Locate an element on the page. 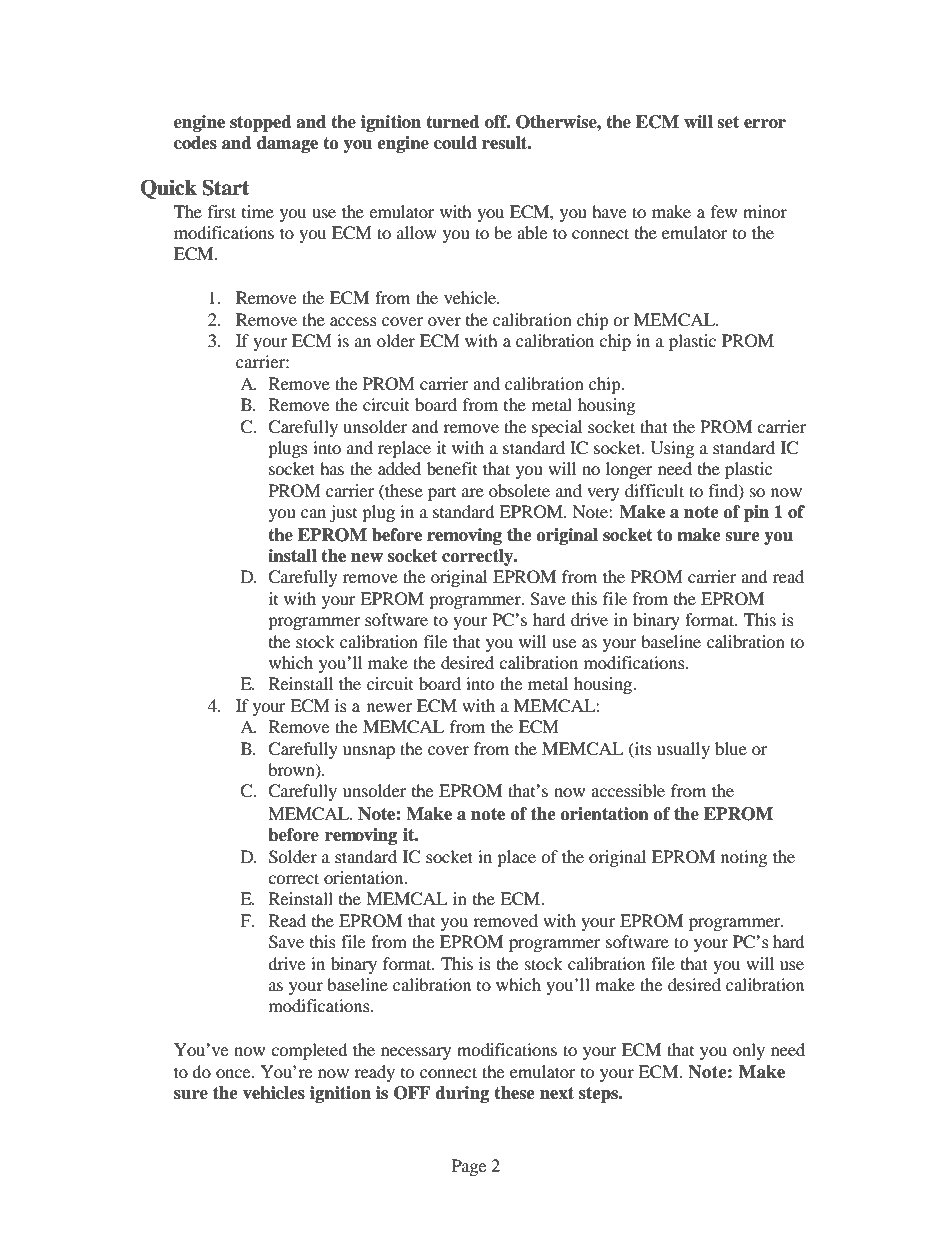 The image size is (952, 1233). could is located at coordinates (455, 143).
